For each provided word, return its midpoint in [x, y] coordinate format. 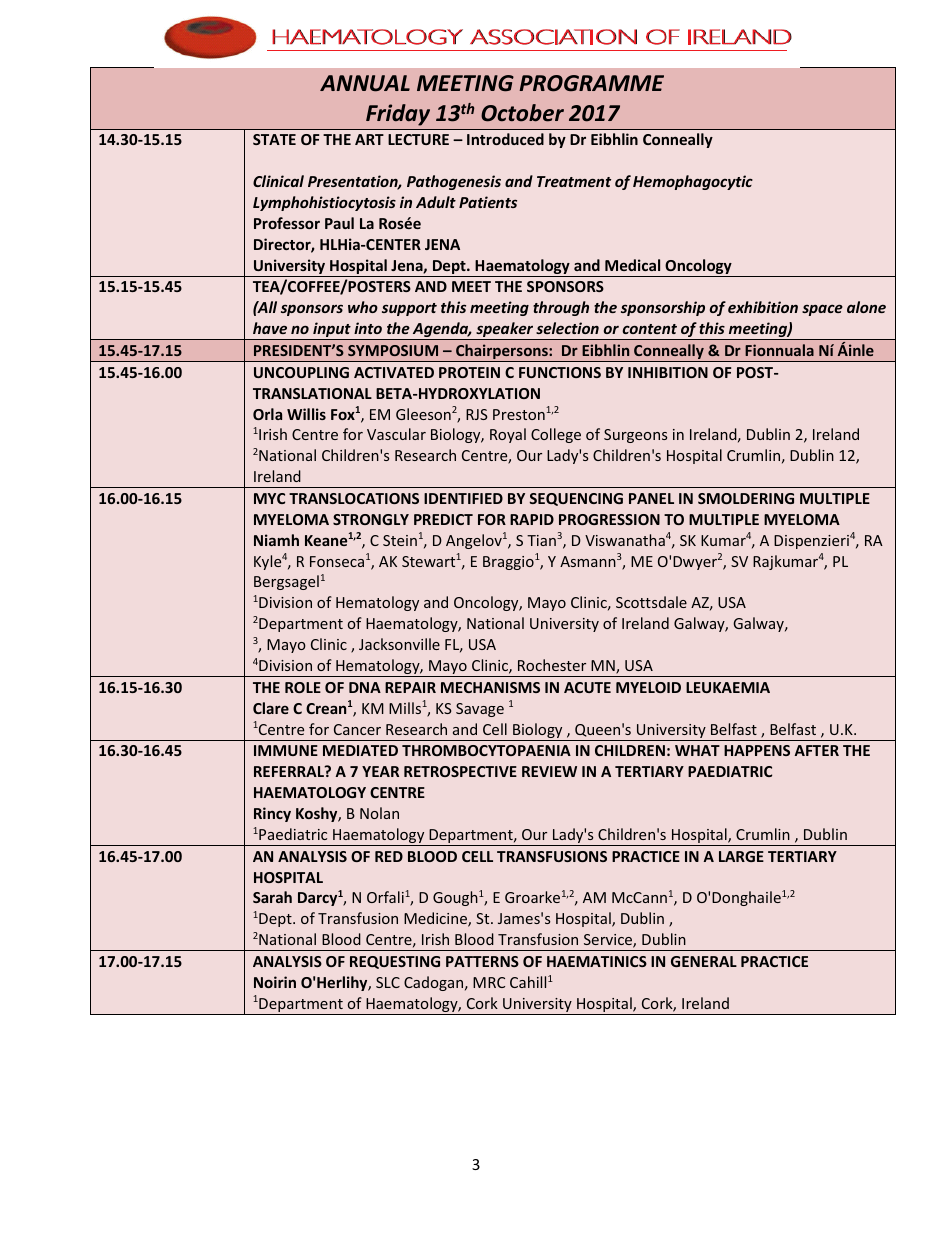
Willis [306, 414]
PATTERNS [482, 961]
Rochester [552, 665]
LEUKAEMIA [728, 687]
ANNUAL [365, 83]
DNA [365, 687]
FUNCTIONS [560, 372]
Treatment [574, 181]
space [822, 310]
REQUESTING [395, 962]
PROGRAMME [591, 83]
